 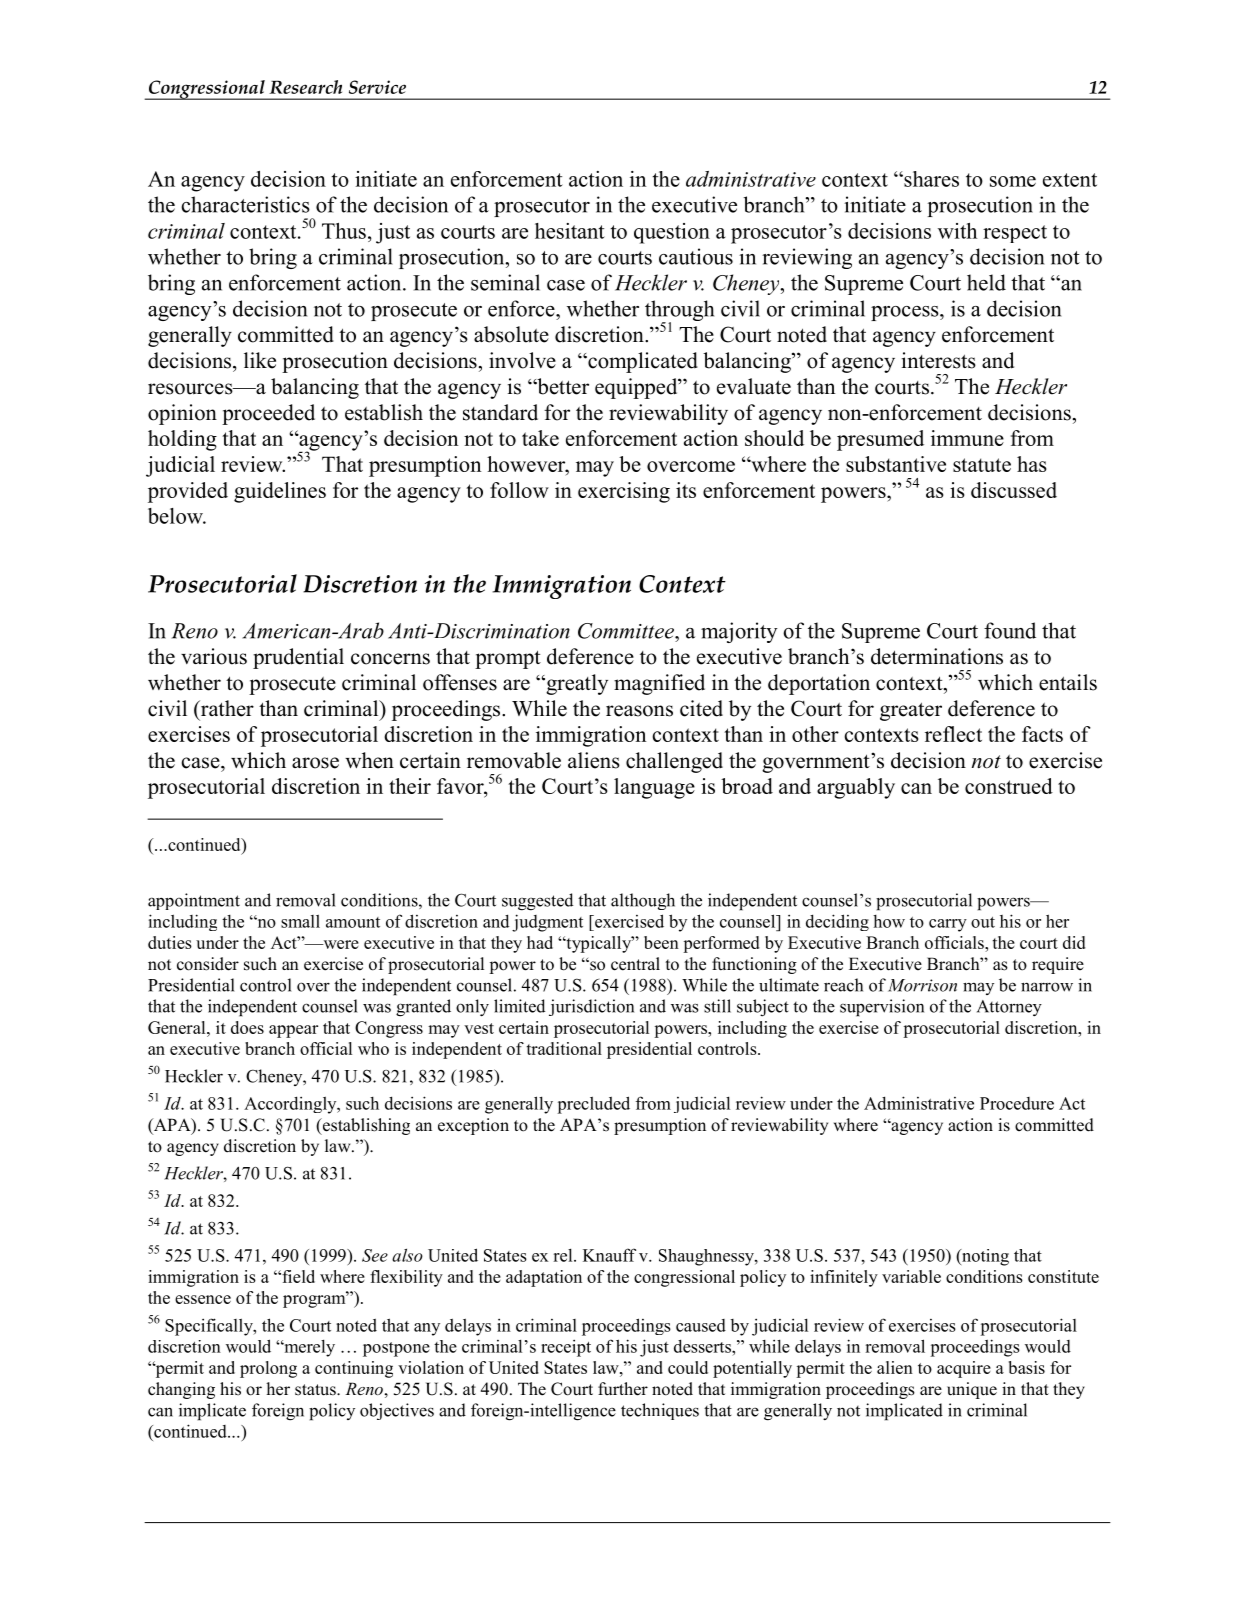 What do you see at coordinates (953, 734) in the document?
I see `reflect` at bounding box center [953, 734].
